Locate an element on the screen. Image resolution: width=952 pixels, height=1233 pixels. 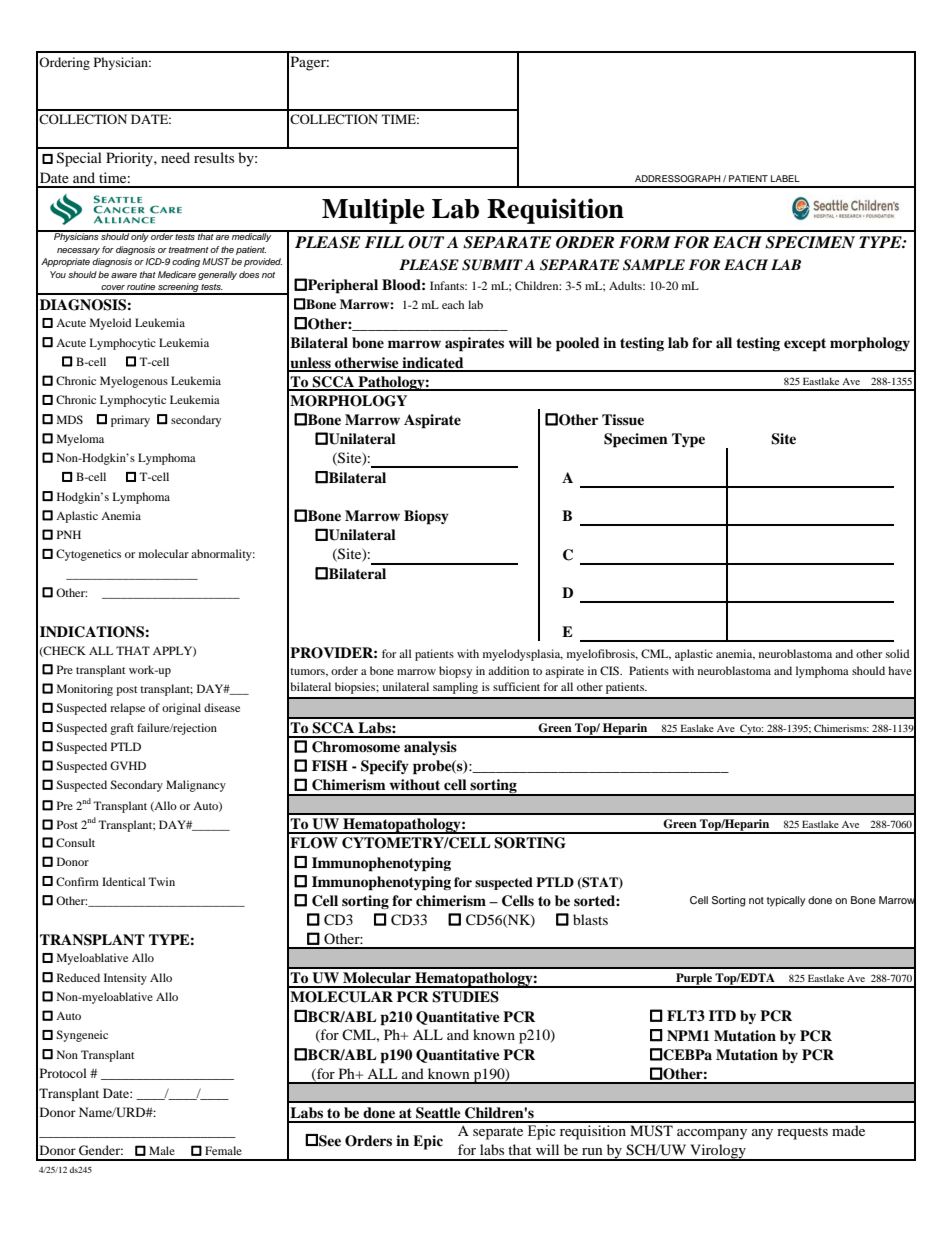
Tissue is located at coordinates (623, 419).
